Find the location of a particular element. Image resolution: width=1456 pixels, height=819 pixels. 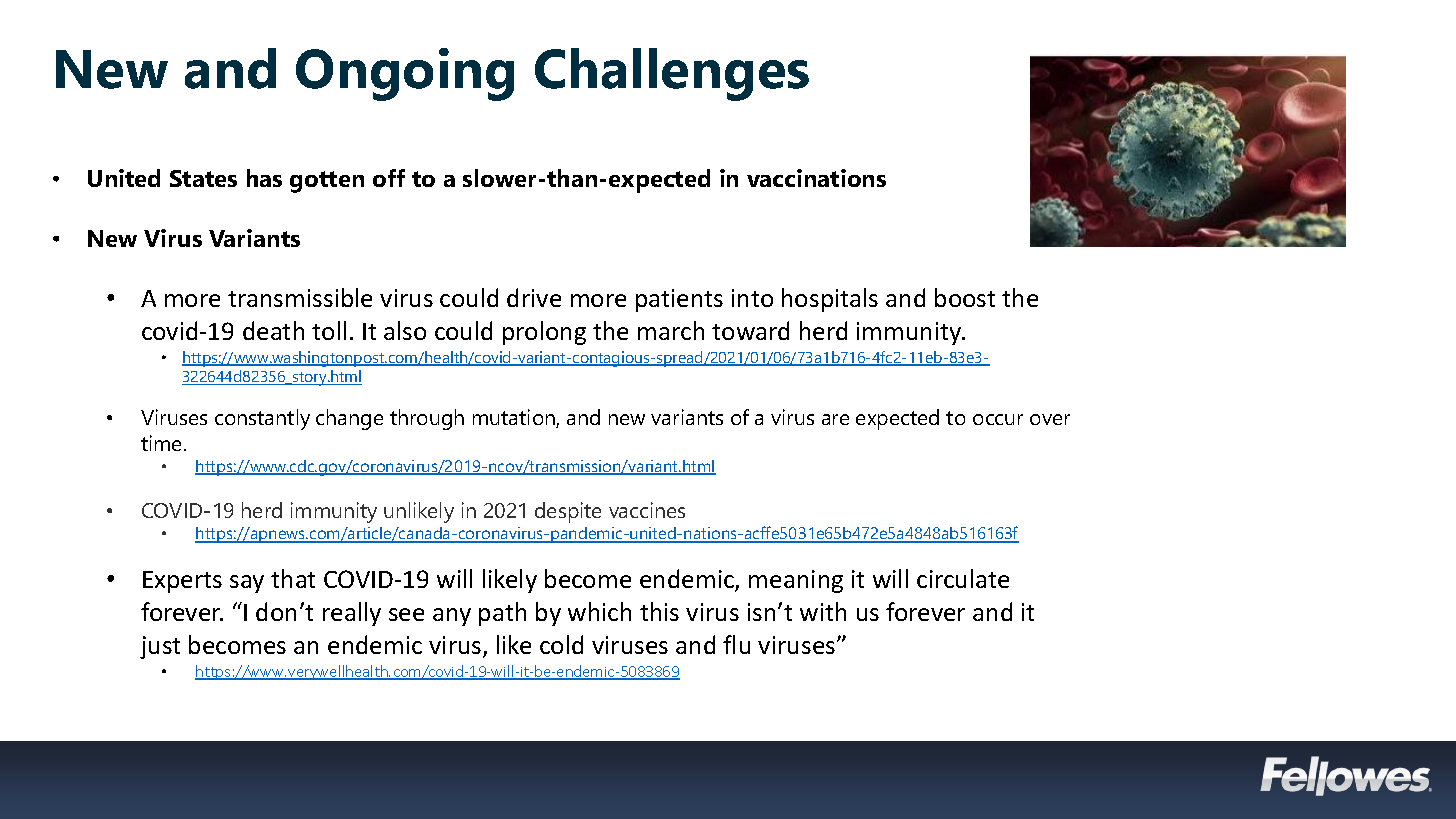

Ongoing is located at coordinates (405, 74).
